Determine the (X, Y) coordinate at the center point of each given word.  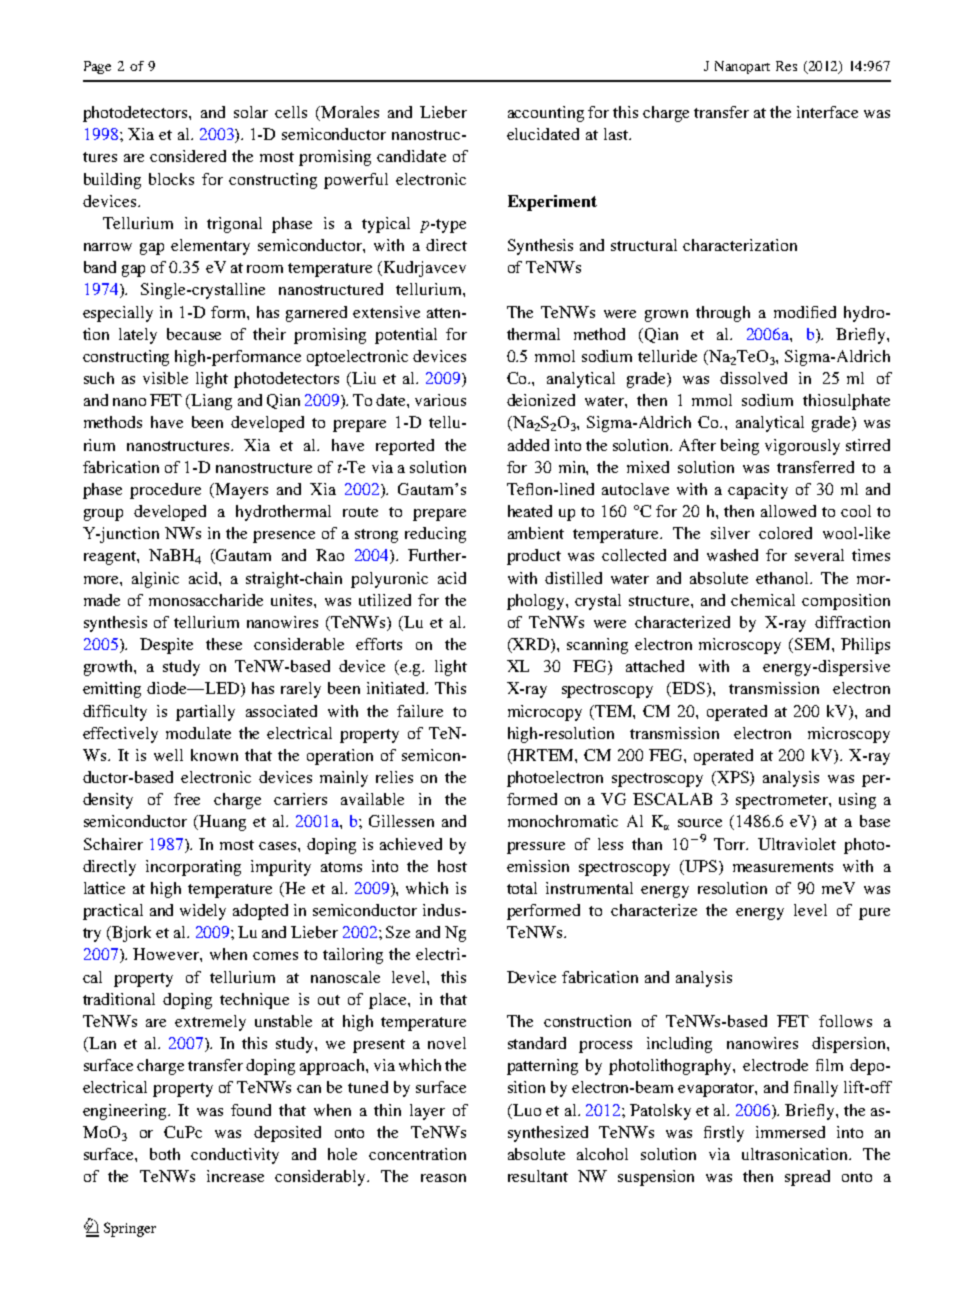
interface (827, 112)
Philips (865, 646)
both (165, 1154)
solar (251, 112)
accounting (546, 114)
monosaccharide (206, 600)
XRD (531, 645)
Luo (526, 1110)
